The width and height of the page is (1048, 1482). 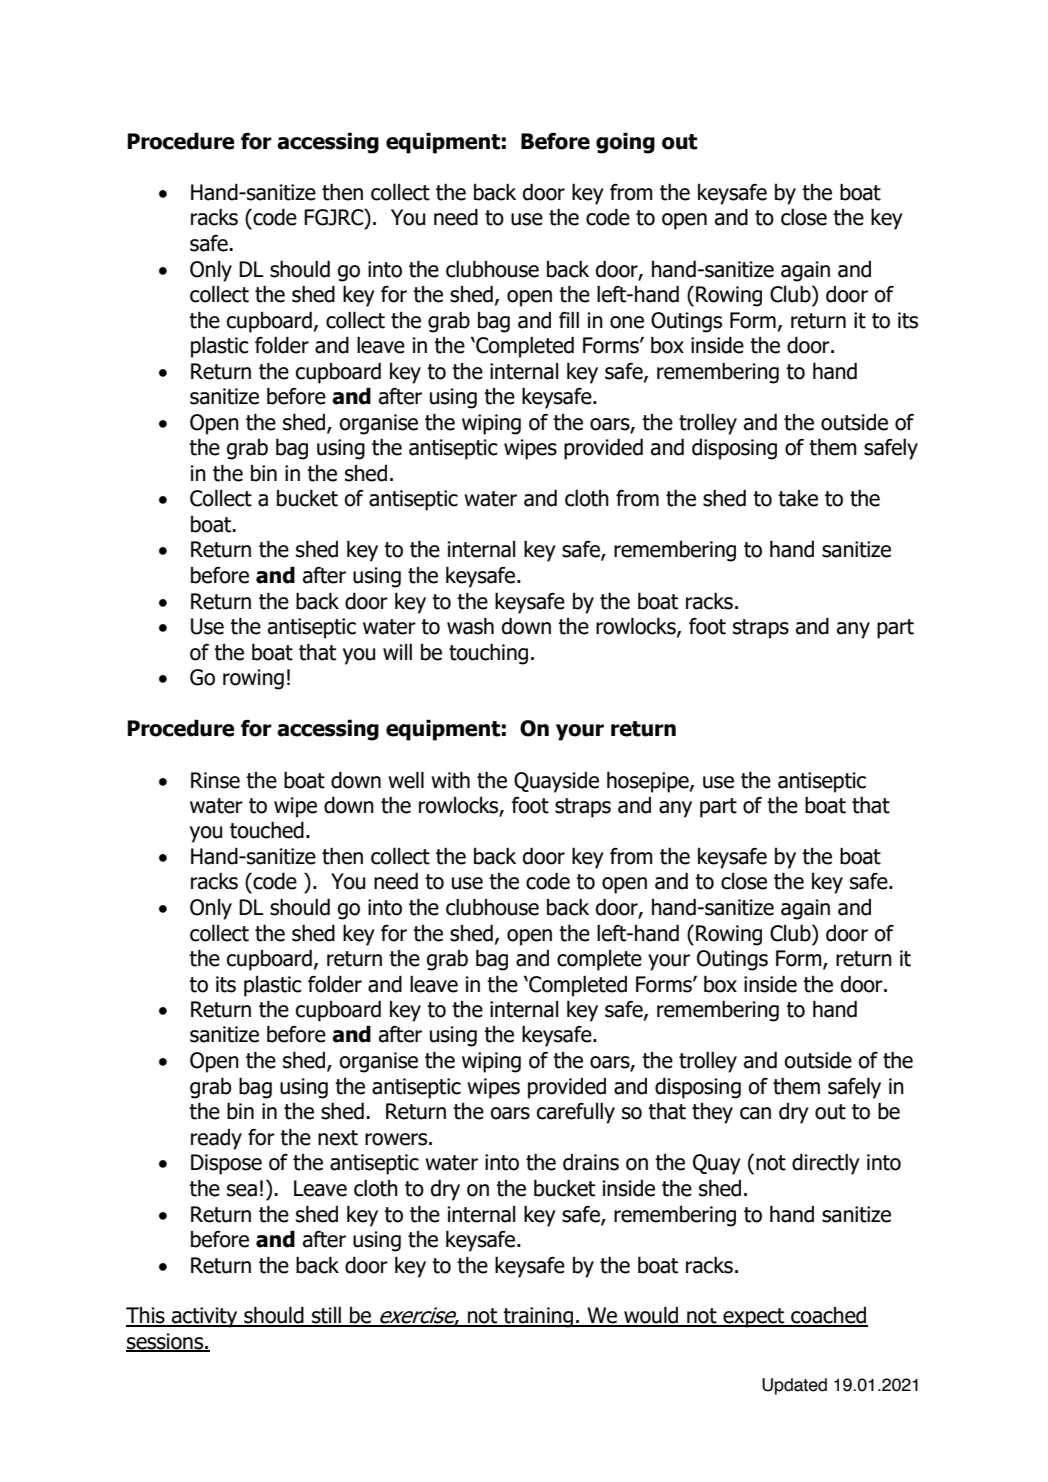 I want to click on activity, so click(x=205, y=1317).
